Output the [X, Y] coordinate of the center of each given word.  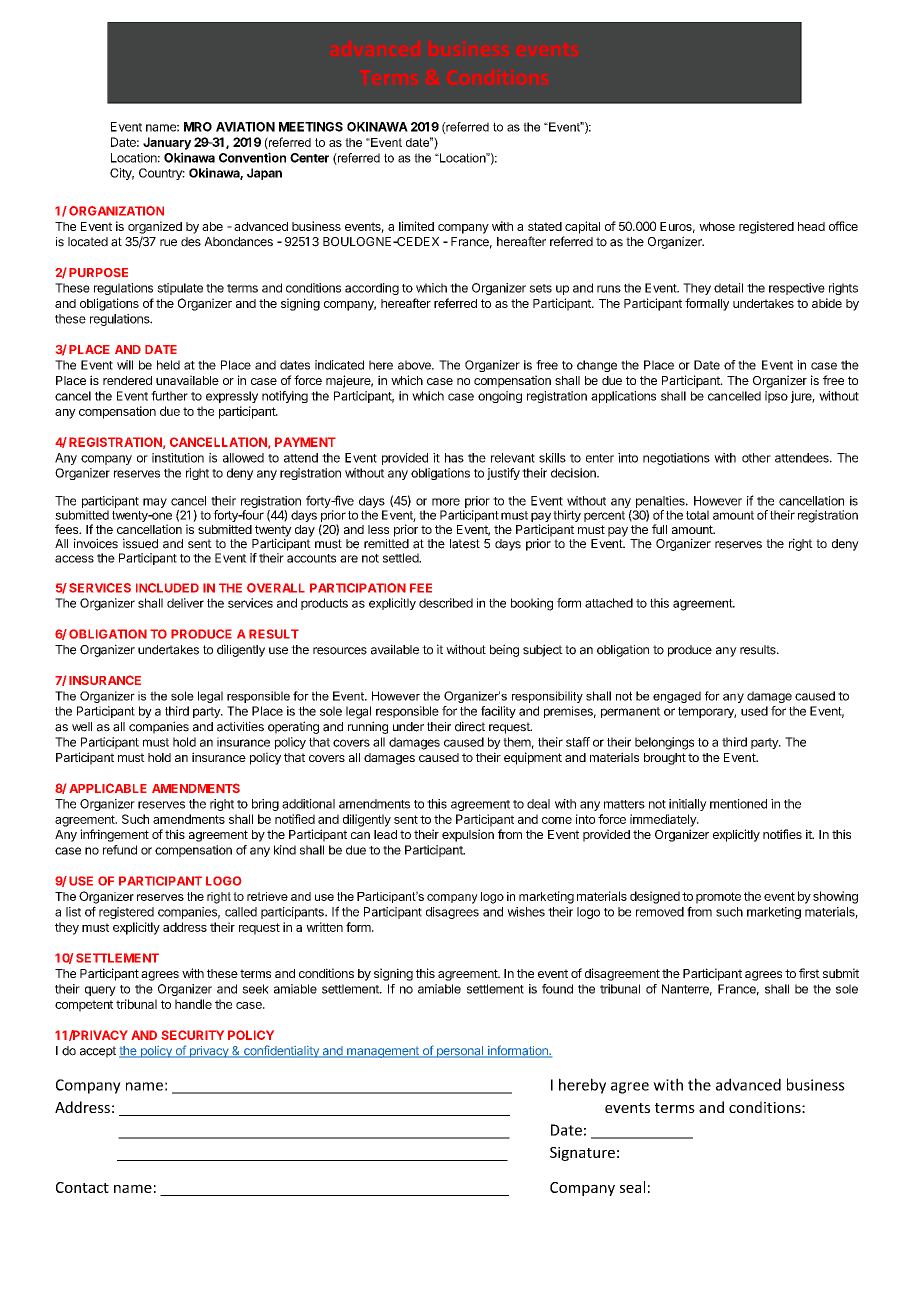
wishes [526, 912]
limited [416, 226]
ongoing [500, 397]
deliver [185, 603]
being [504, 650]
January [167, 143]
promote [718, 898]
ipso [776, 397]
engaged [677, 697]
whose [717, 226]
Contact [82, 1187]
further [169, 396]
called [241, 912]
